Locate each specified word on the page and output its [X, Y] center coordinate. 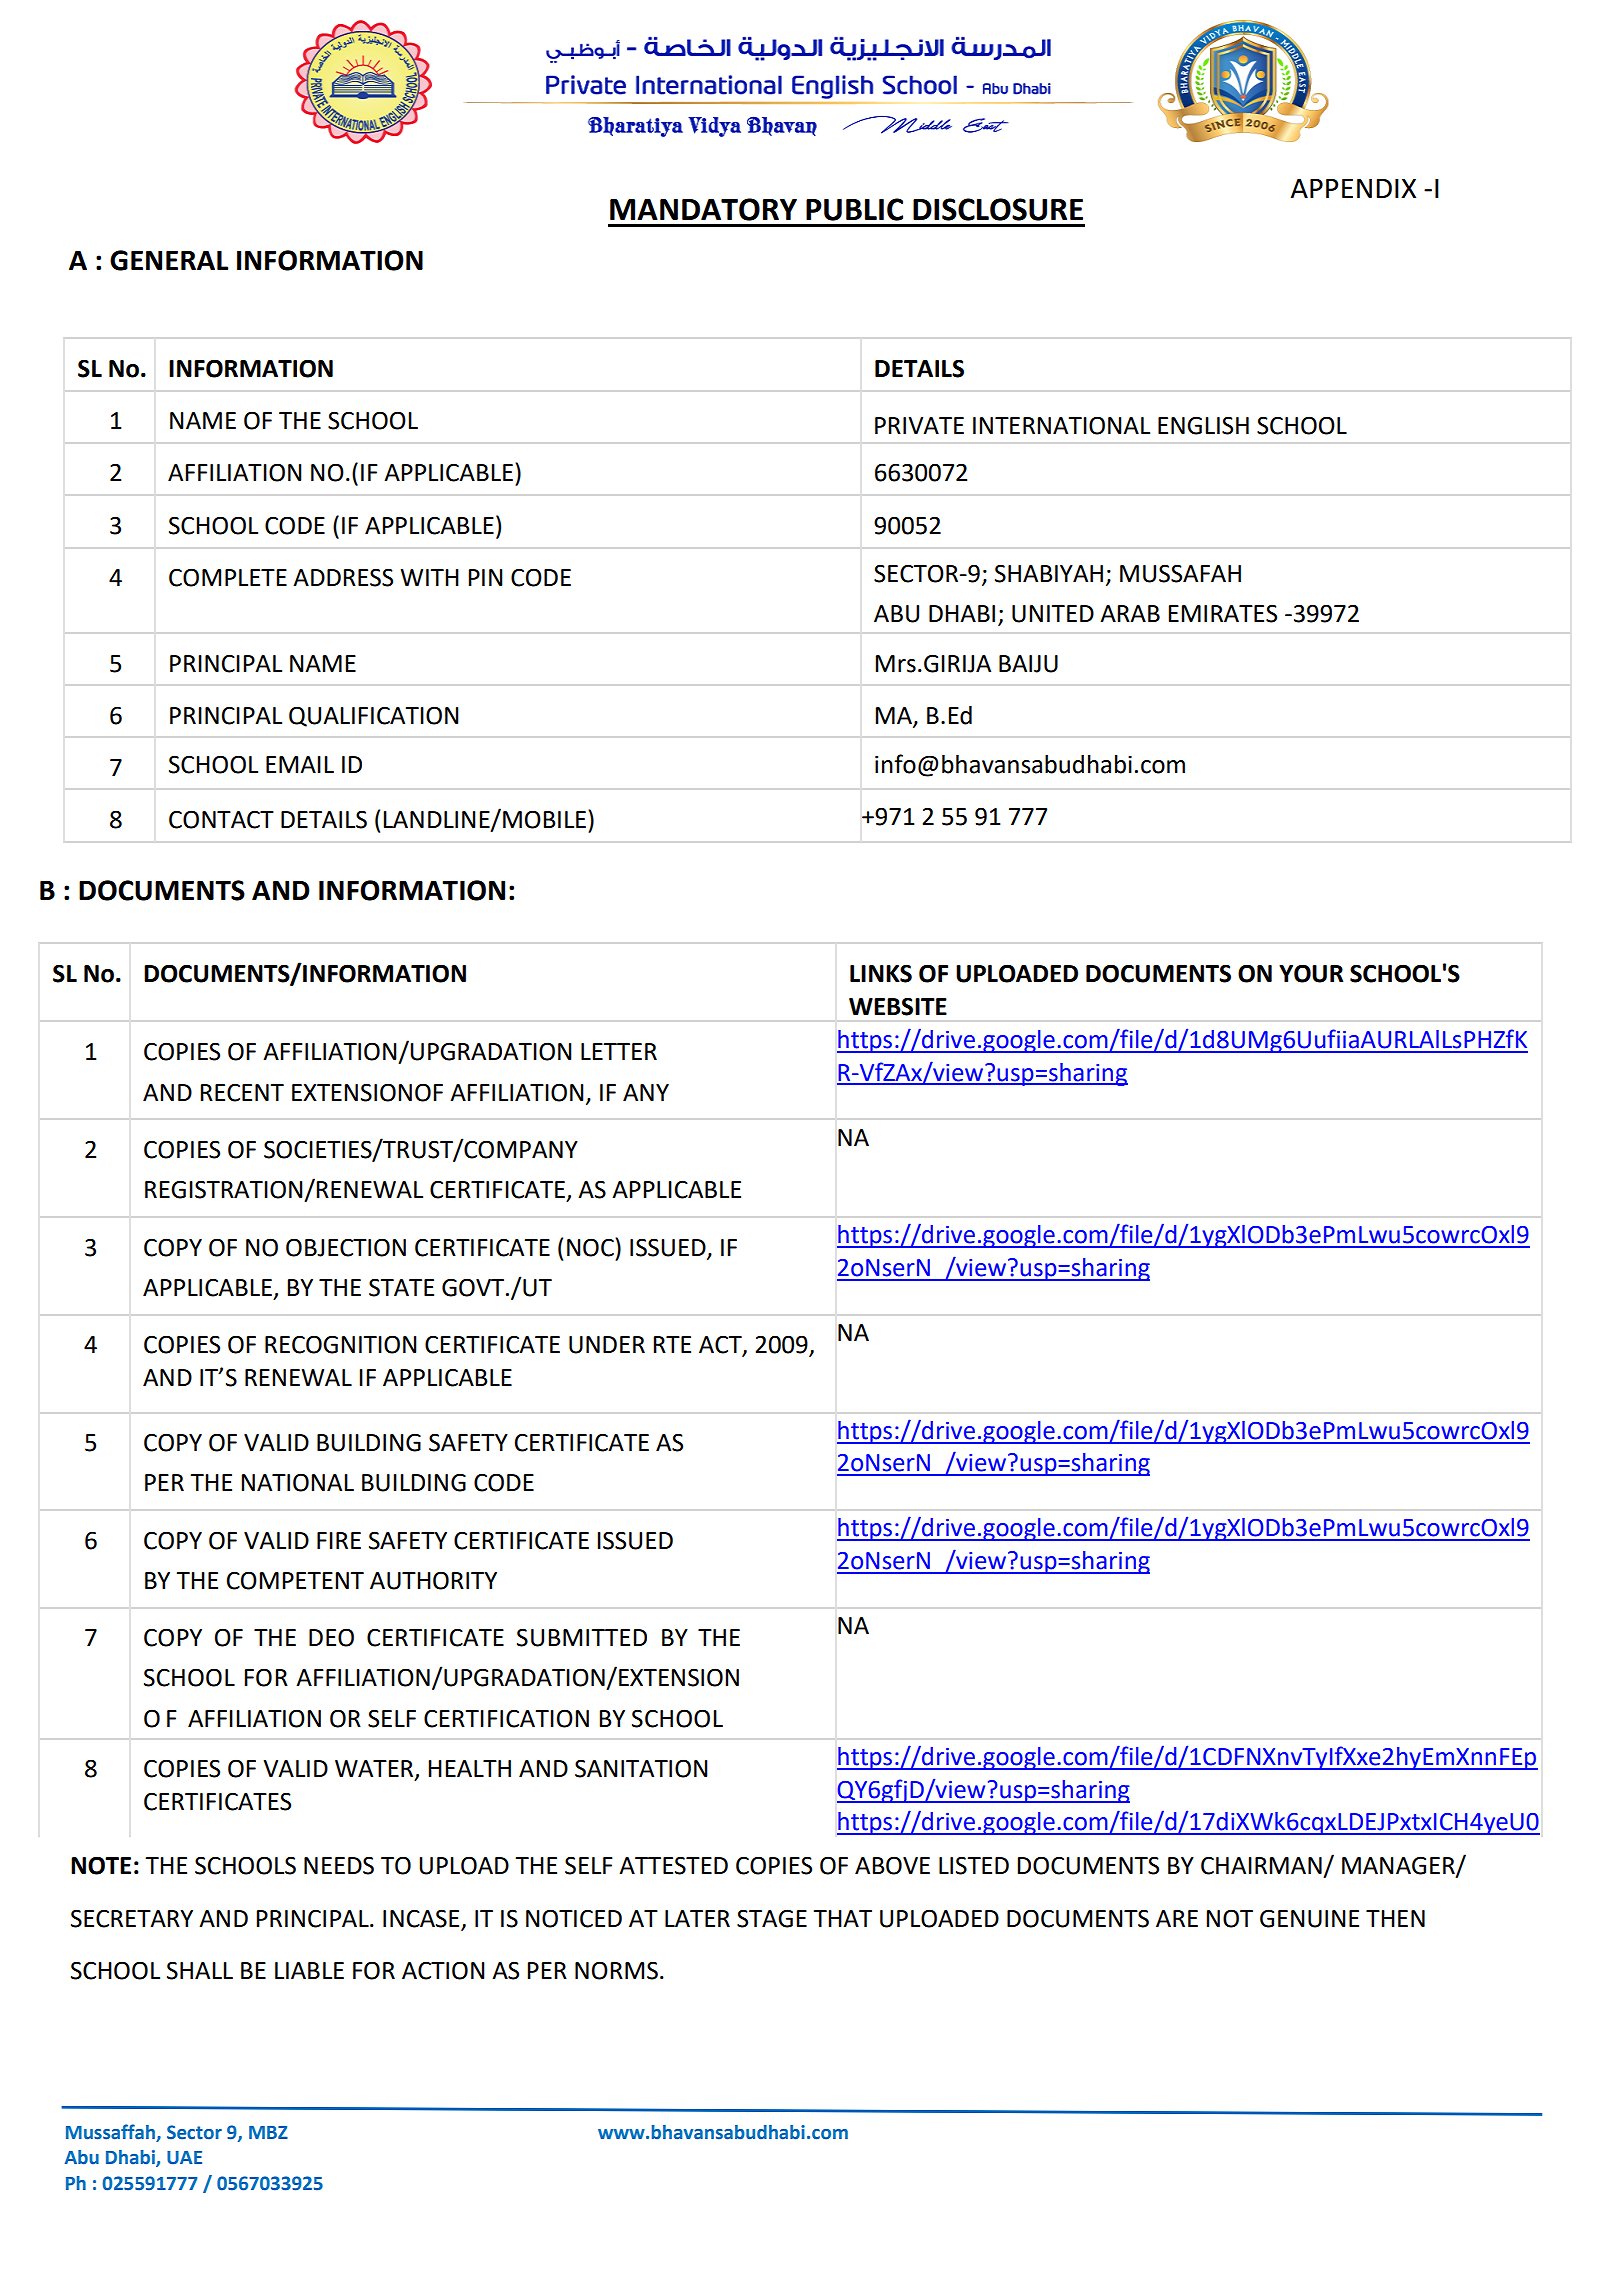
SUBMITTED [582, 1637]
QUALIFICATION [374, 716]
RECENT [242, 1092]
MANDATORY [703, 209]
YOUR [1311, 973]
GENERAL [169, 260]
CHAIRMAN [1261, 1865]
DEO [331, 1637]
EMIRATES [1222, 613]
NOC [591, 1247]
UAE [184, 2158]
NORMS [616, 1970]
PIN [485, 577]
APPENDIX [1353, 188]
